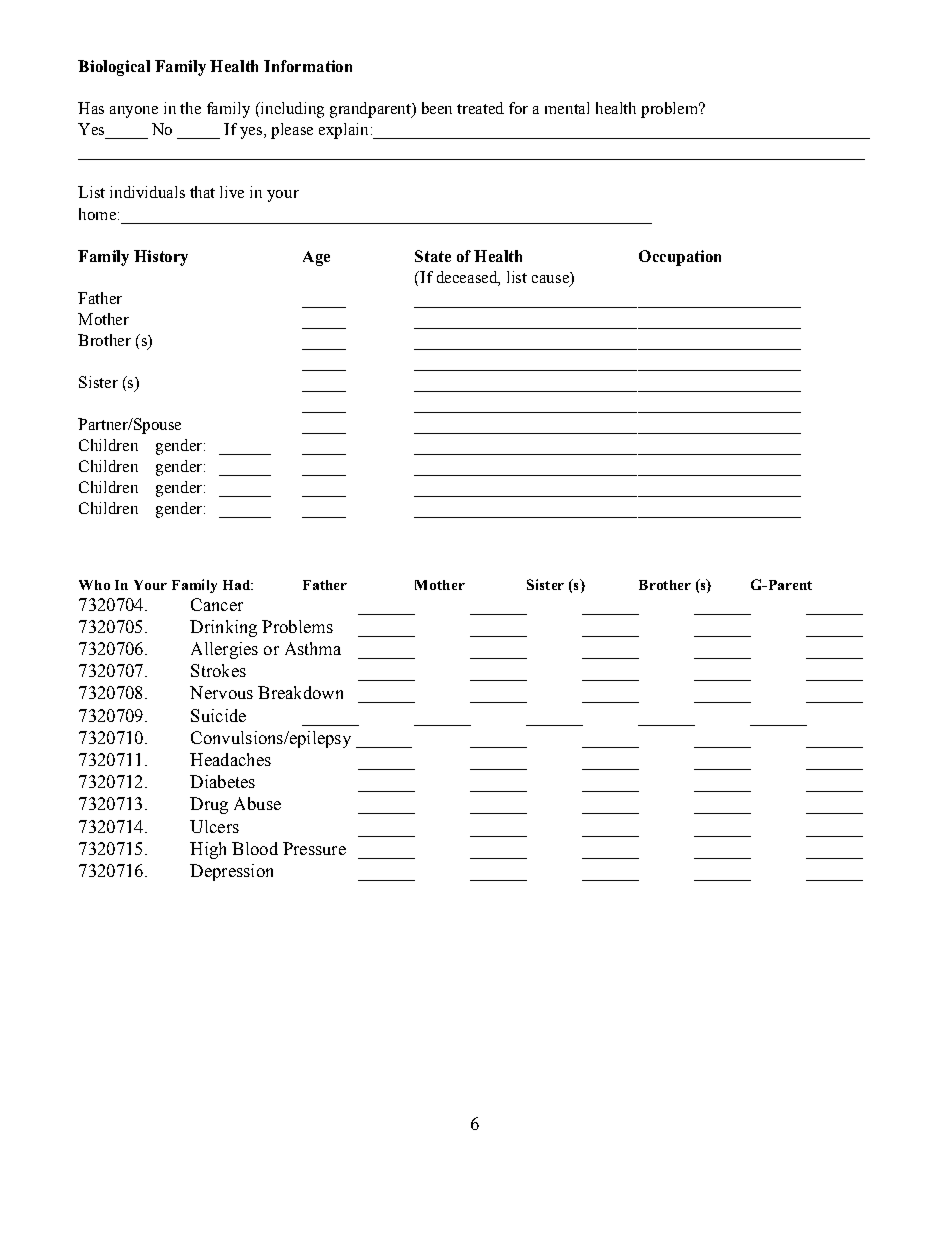 This screenshot has height=1233, width=952. What do you see at coordinates (208, 850) in the screenshot?
I see `High` at bounding box center [208, 850].
